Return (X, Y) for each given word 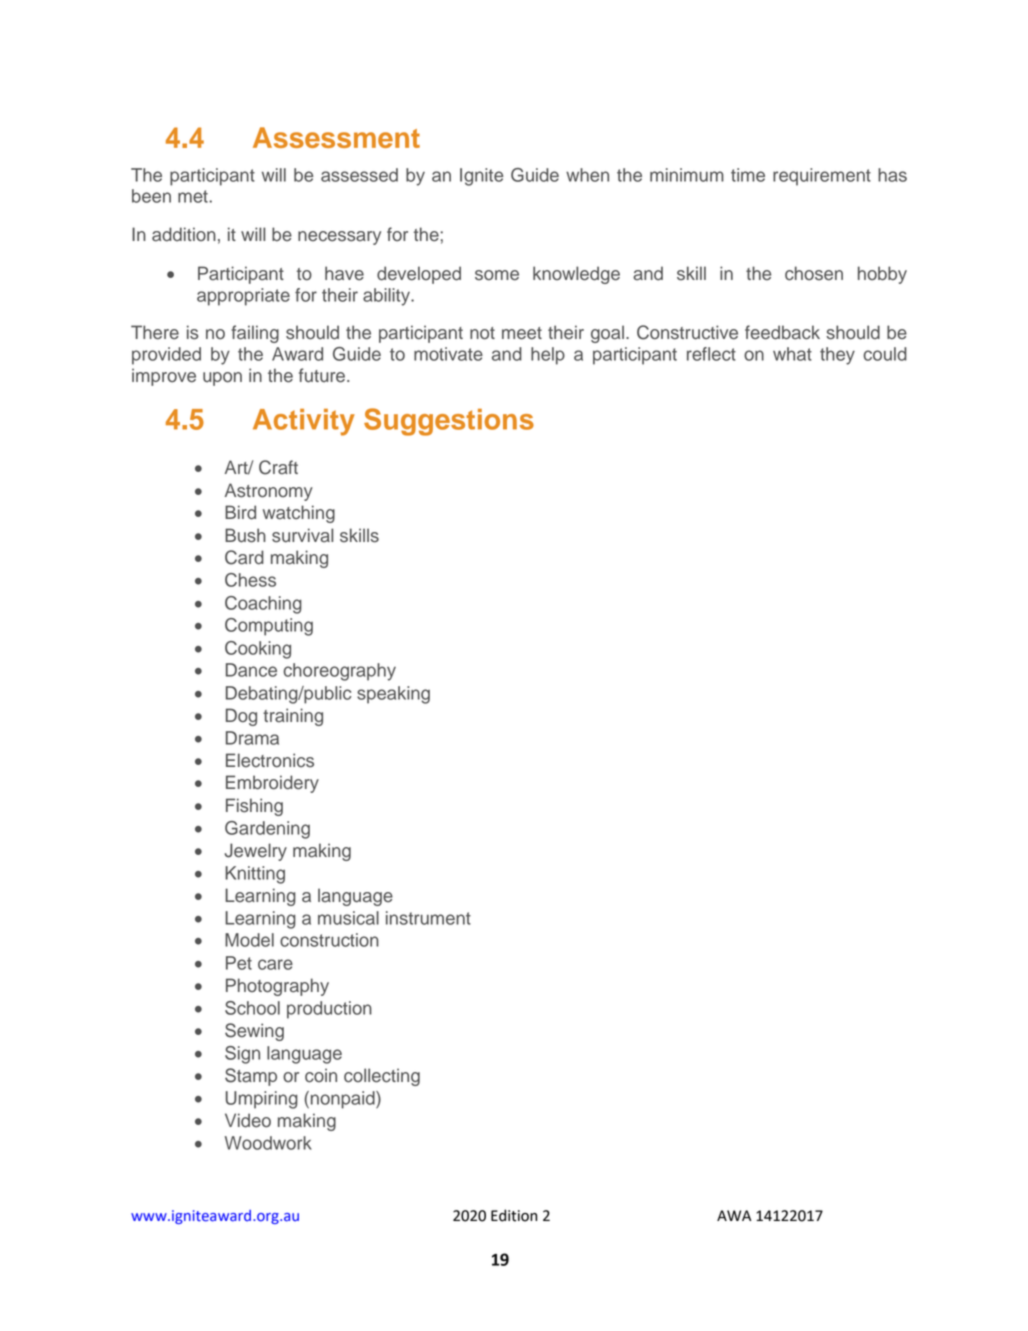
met (194, 196)
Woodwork (268, 1143)
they (837, 356)
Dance (251, 670)
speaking (393, 695)
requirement (822, 177)
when (587, 175)
